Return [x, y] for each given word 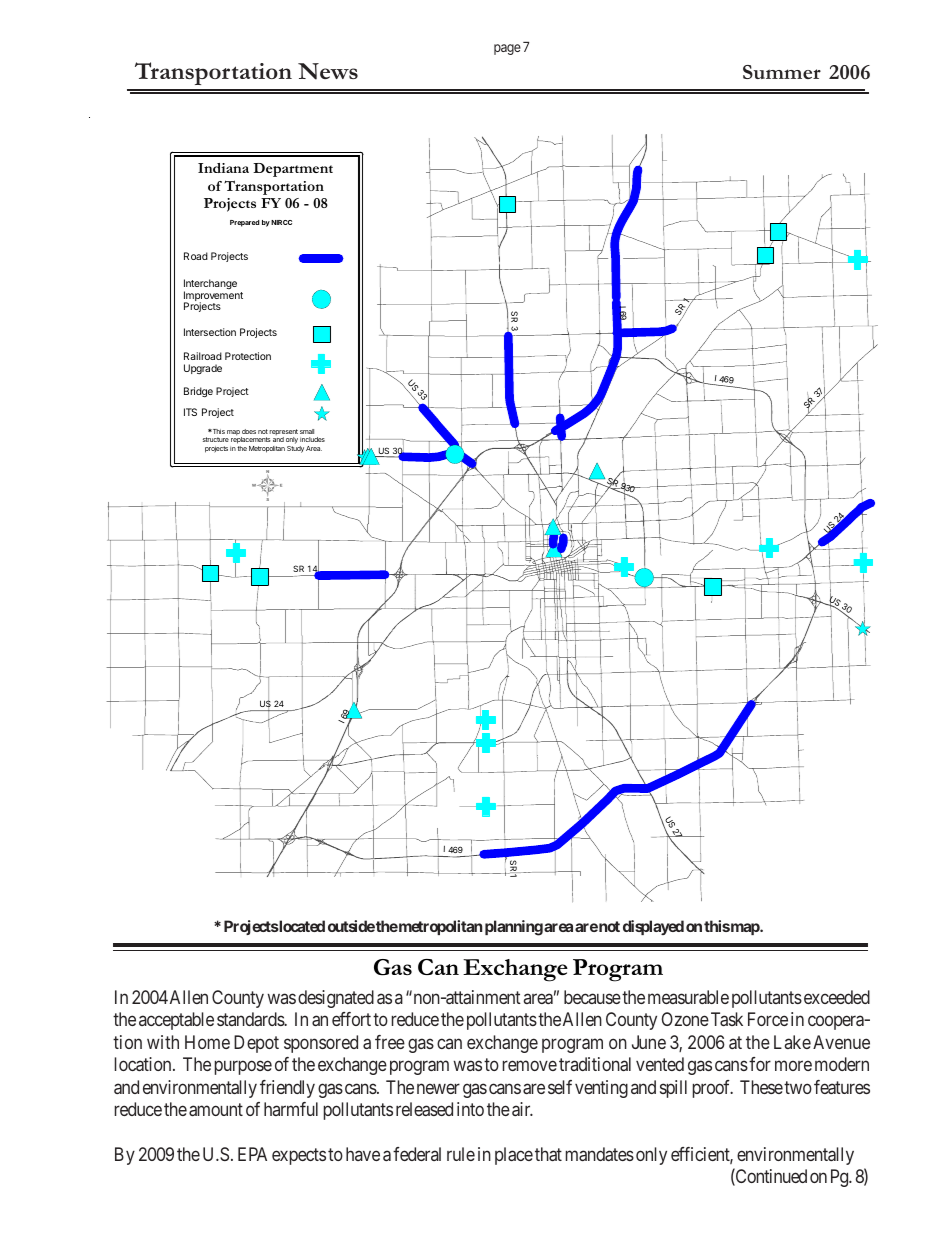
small [307, 431]
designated [336, 999]
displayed [653, 927]
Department [293, 170]
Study [295, 448]
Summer [782, 72]
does [249, 431]
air [522, 1109]
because [592, 997]
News [328, 71]
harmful [291, 1109]
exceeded [835, 997]
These [761, 1087]
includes [312, 439]
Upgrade [203, 369]
